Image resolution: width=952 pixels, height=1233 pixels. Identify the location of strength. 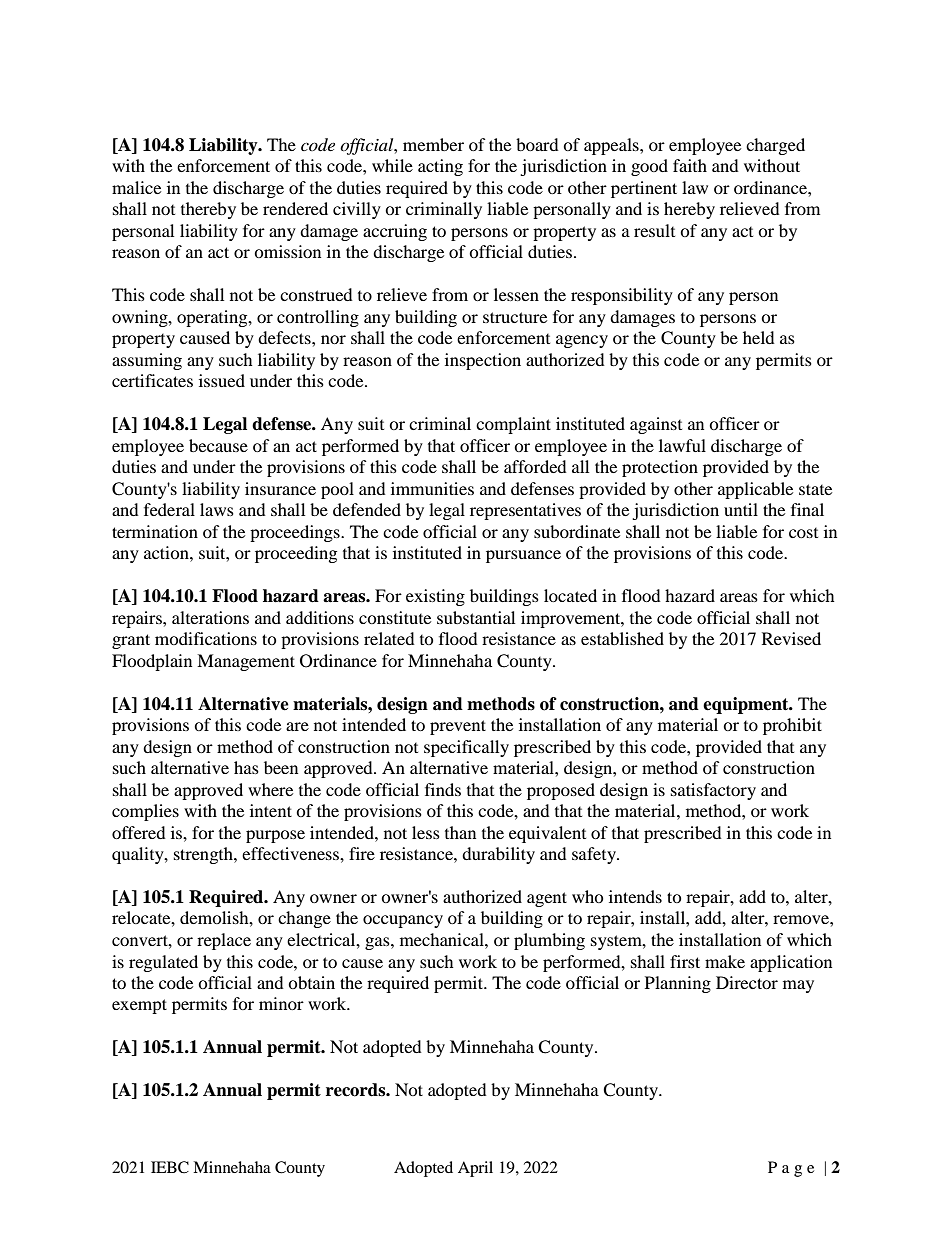
(204, 855).
